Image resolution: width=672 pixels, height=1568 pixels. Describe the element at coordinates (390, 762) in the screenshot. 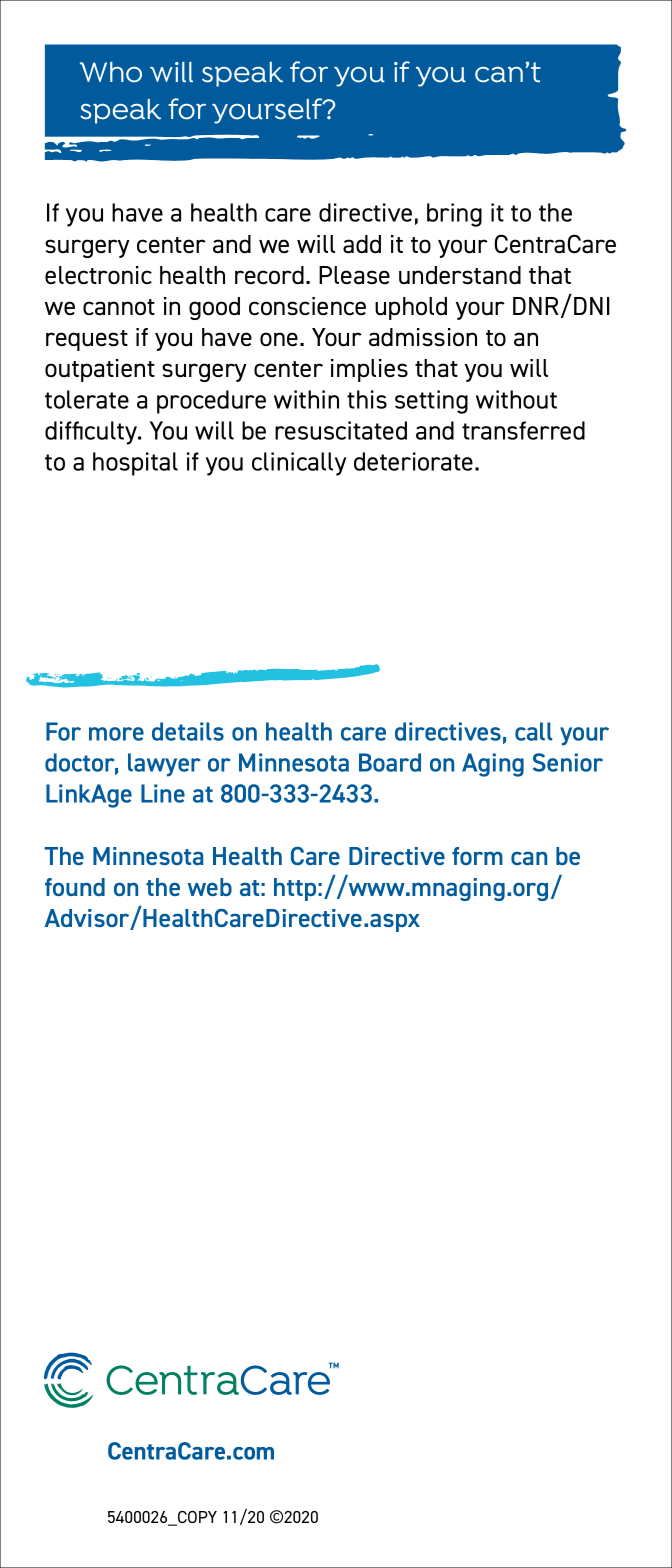

I see `Board` at that location.
